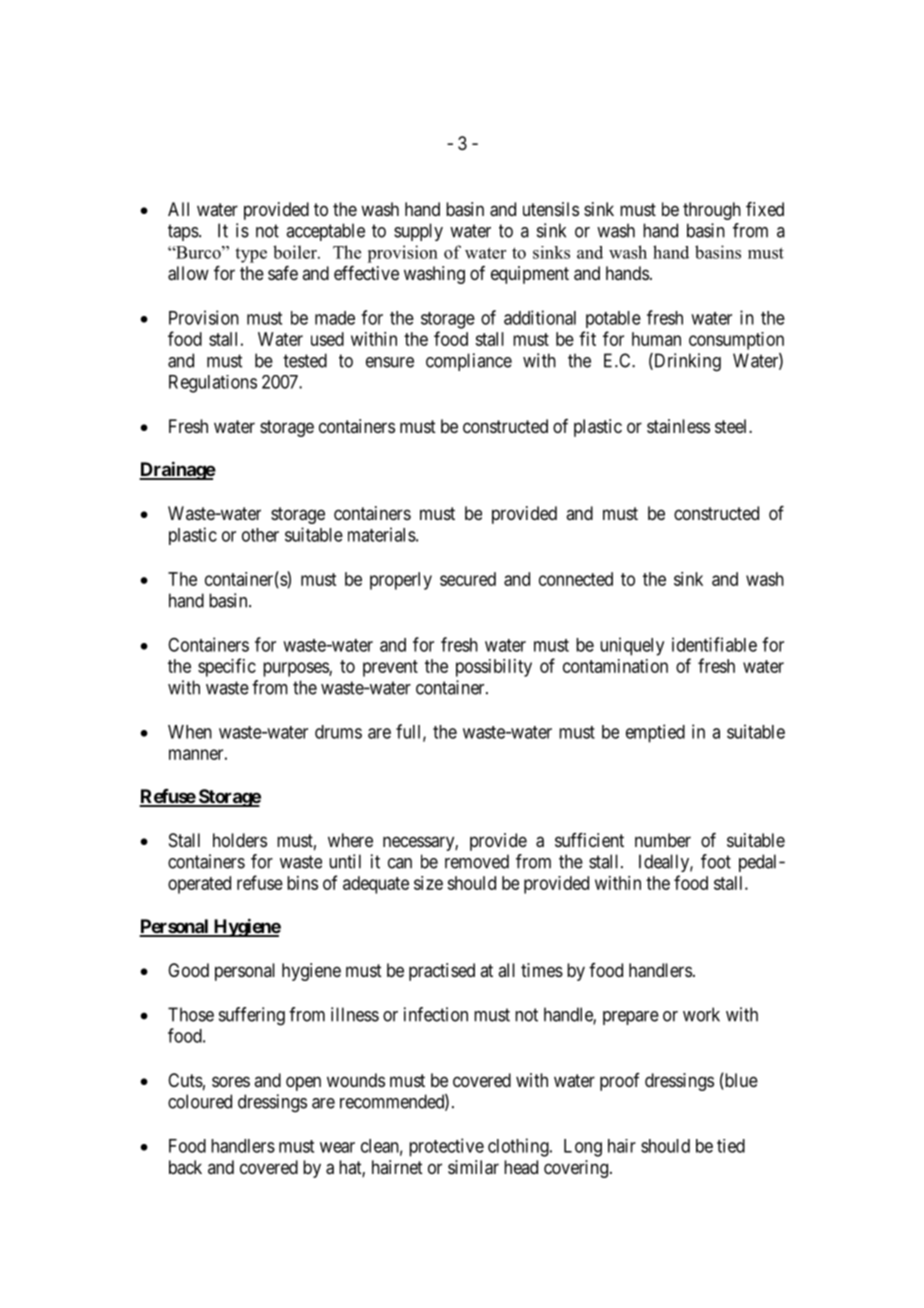  I want to click on type, so click(251, 255).
